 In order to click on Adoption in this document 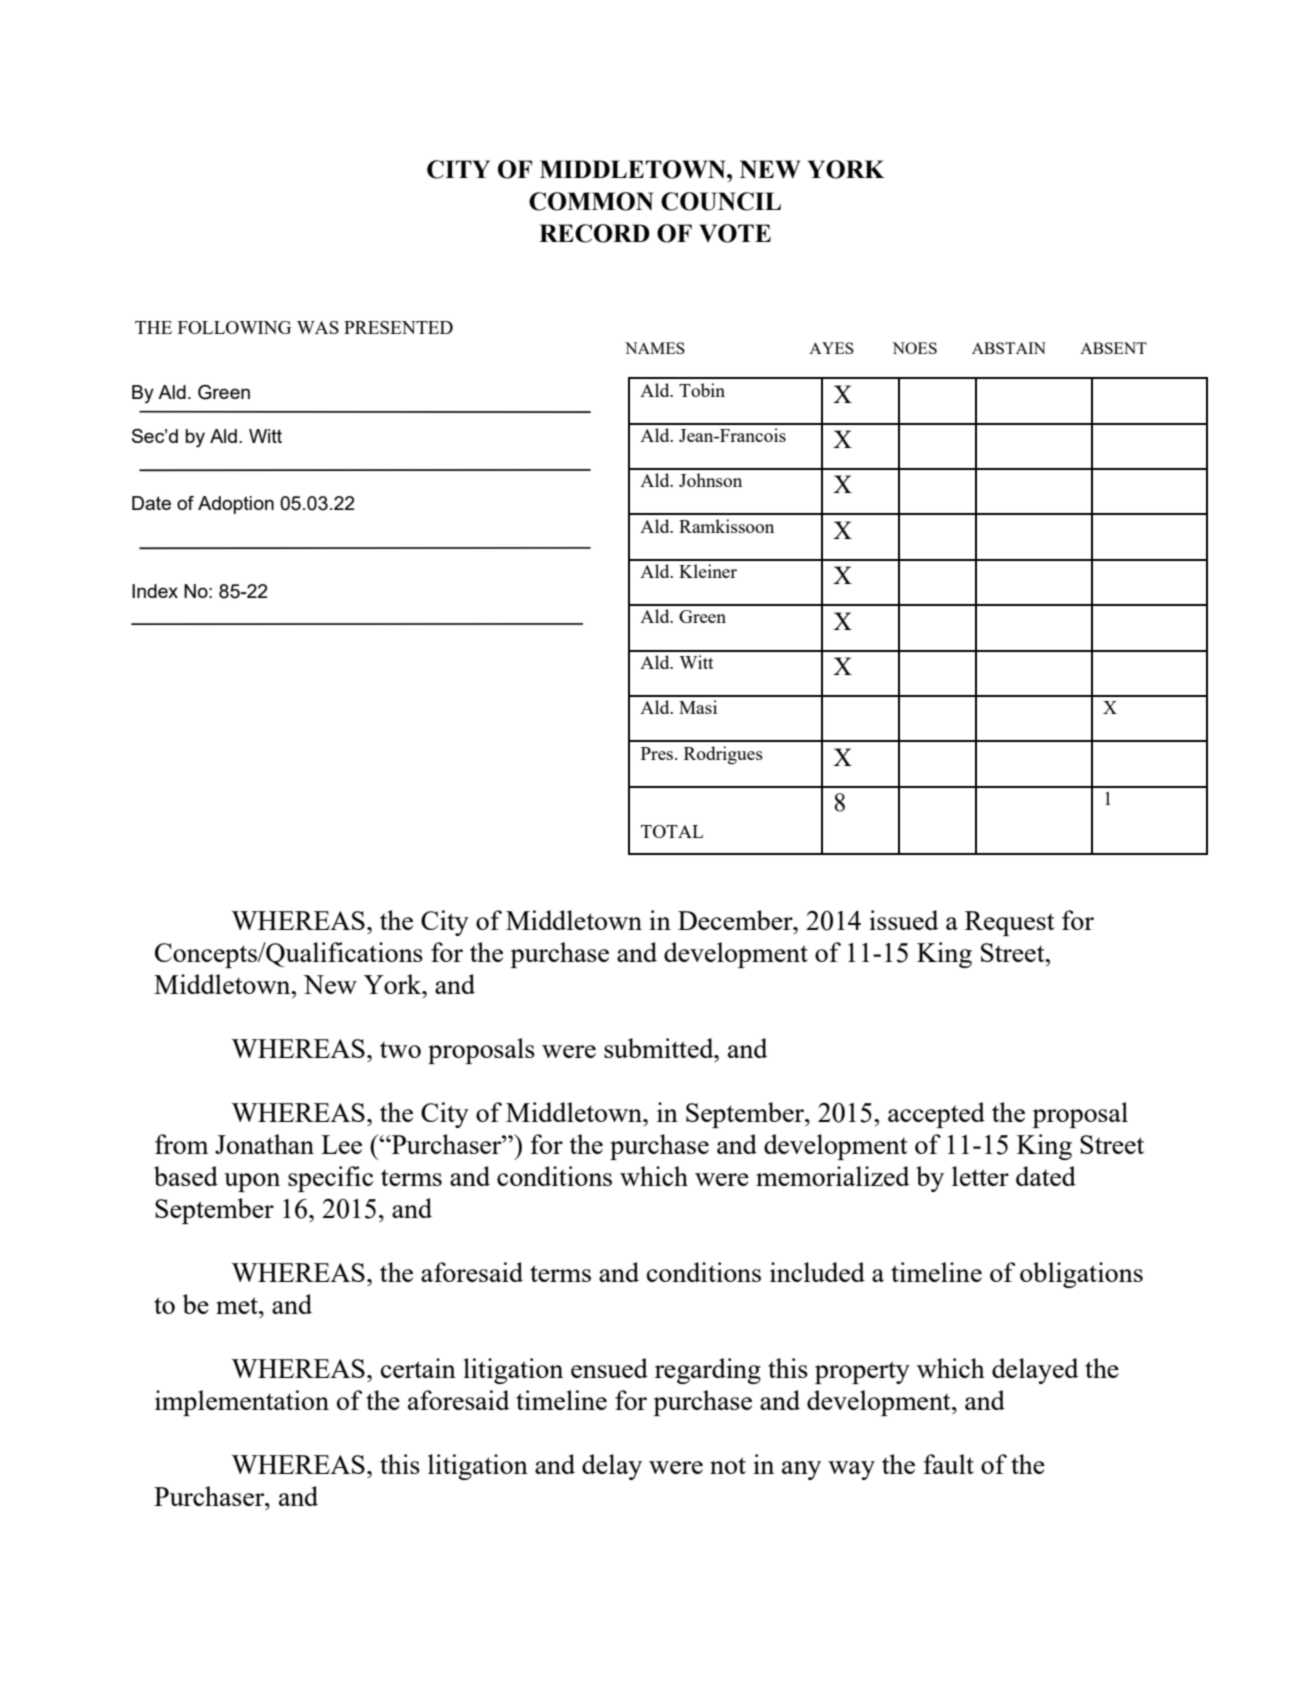, I will do `click(236, 505)`.
